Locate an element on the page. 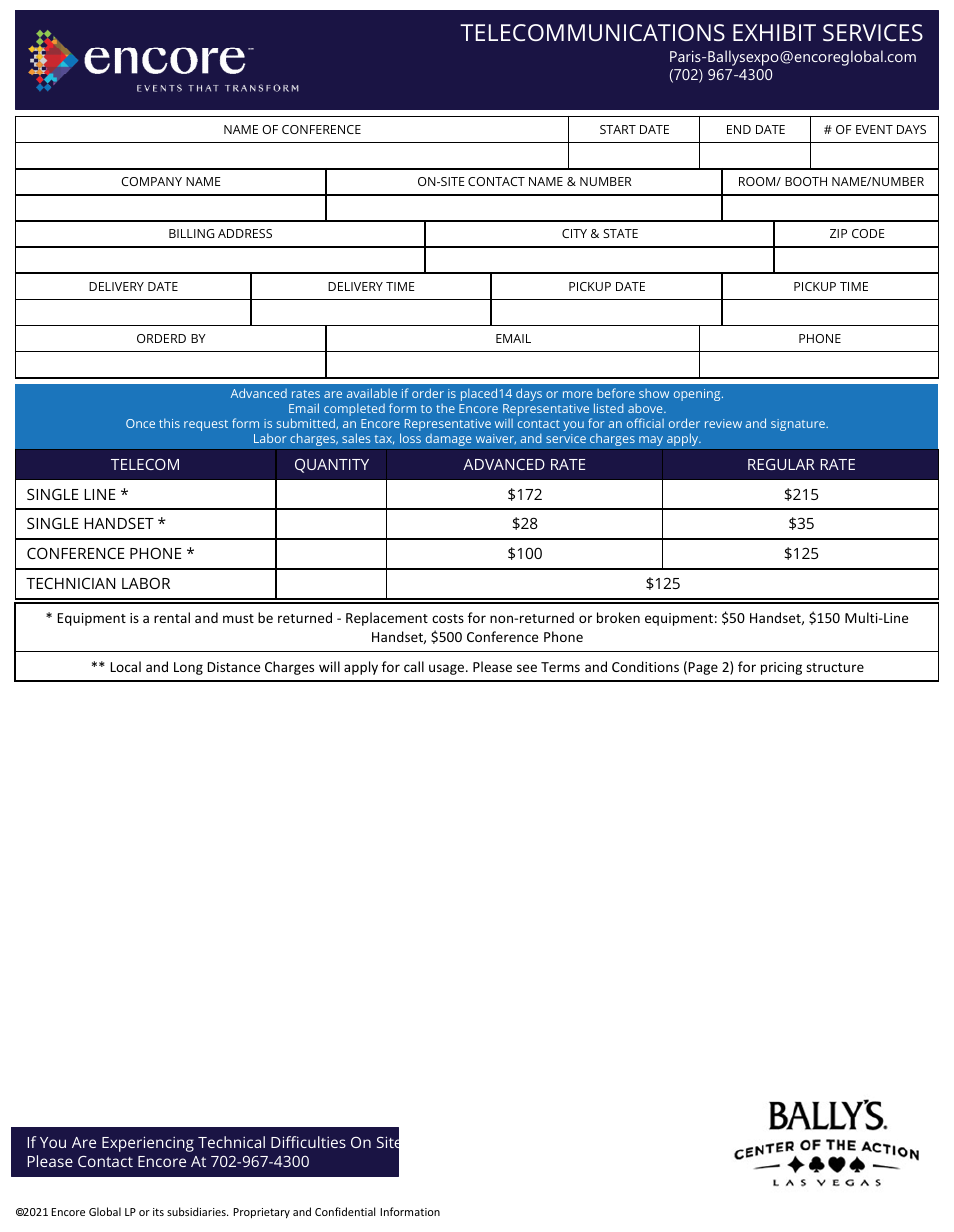 This page has width=954, height=1232. costs is located at coordinates (448, 618).
